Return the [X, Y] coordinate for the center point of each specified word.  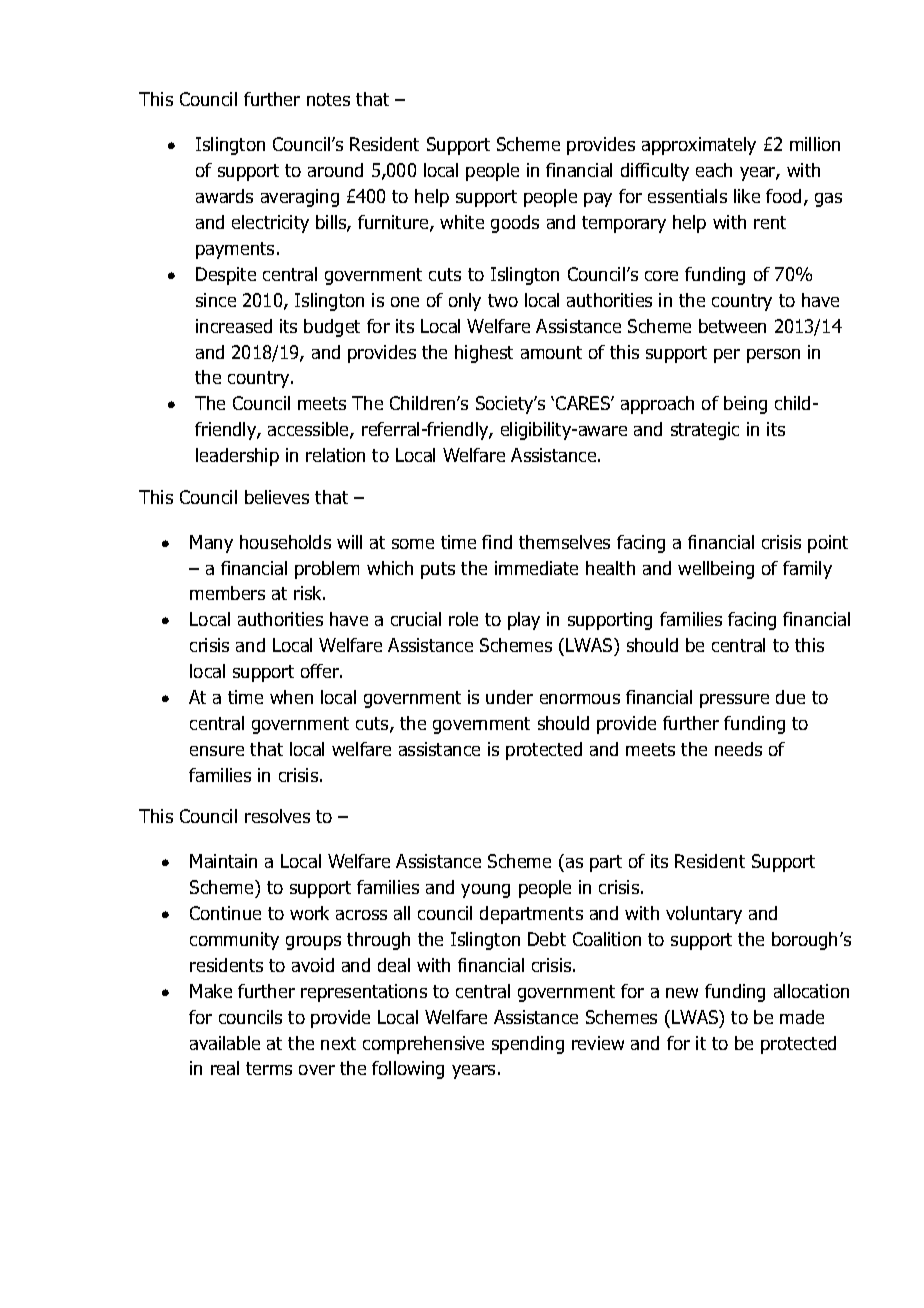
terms [269, 1068]
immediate [536, 568]
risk [309, 593]
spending [528, 1045]
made [802, 1017]
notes [328, 99]
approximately [699, 146]
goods [515, 224]
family [807, 570]
